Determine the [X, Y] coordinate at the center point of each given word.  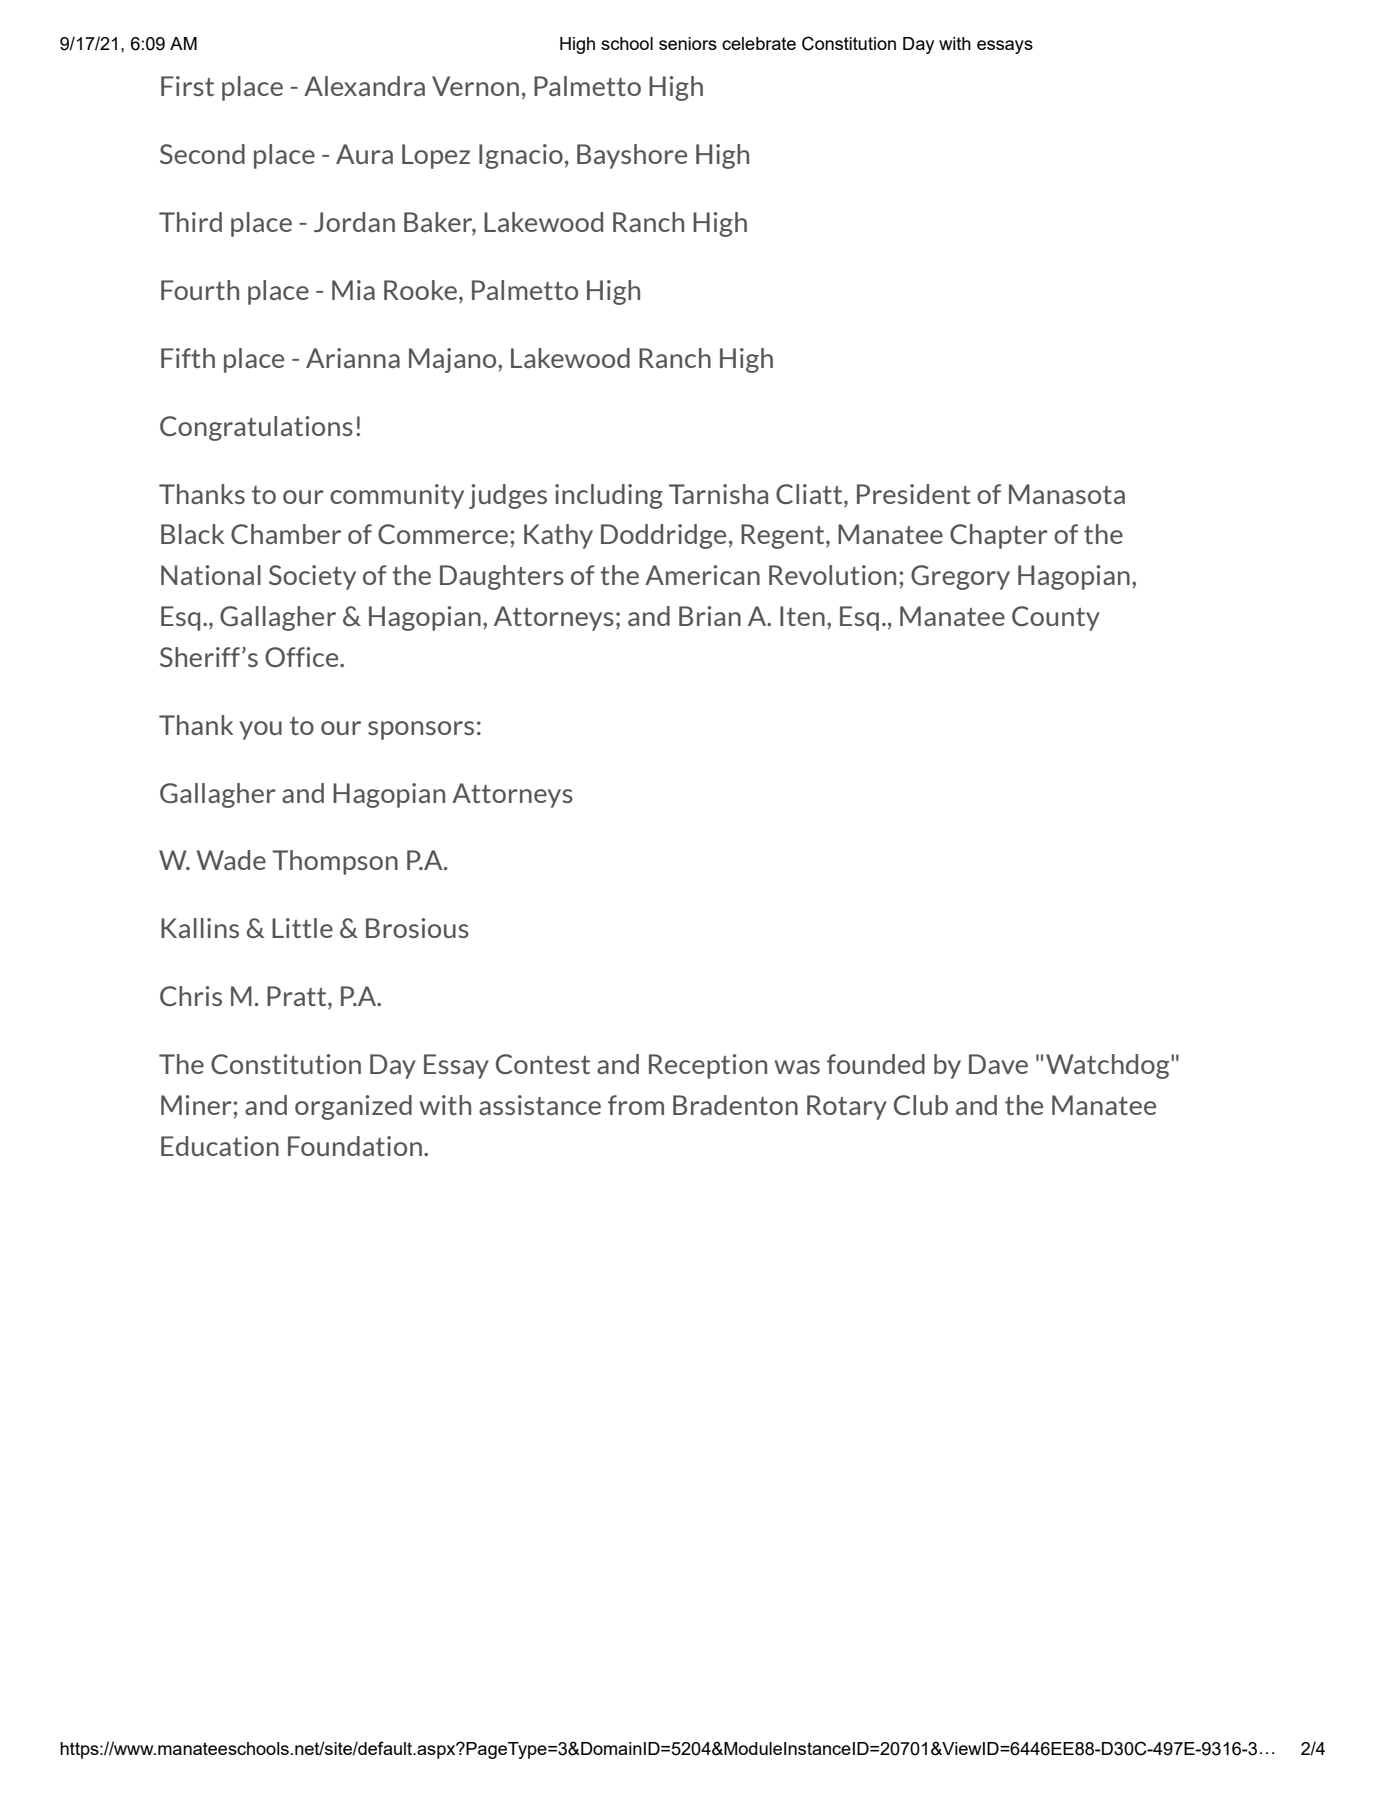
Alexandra [364, 86]
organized [353, 1107]
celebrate [759, 43]
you [261, 730]
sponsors [421, 730]
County [1056, 618]
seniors [688, 43]
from [636, 1105]
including [609, 496]
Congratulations [256, 428]
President [913, 494]
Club [921, 1105]
